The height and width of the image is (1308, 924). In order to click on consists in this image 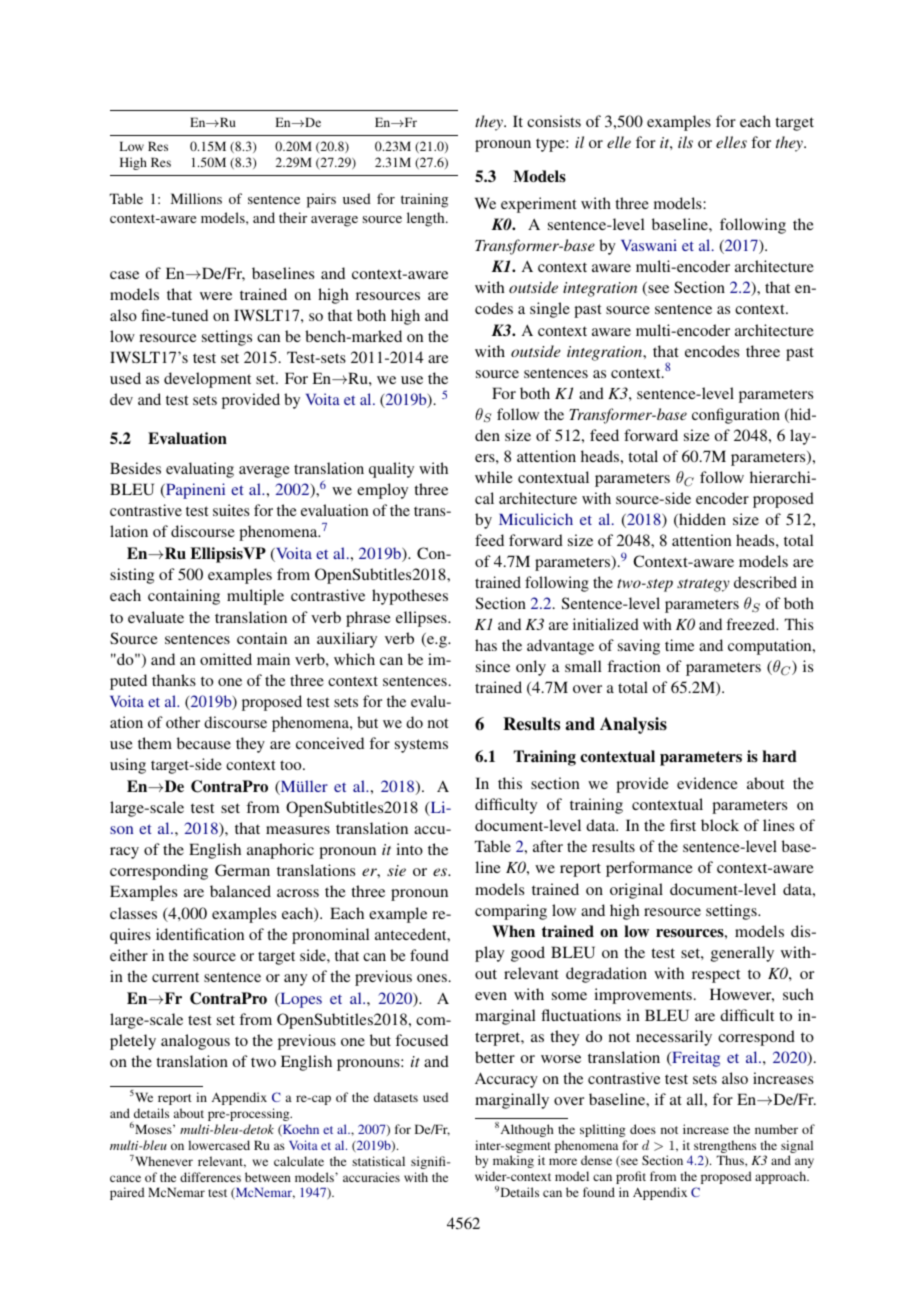, I will do `click(554, 121)`.
